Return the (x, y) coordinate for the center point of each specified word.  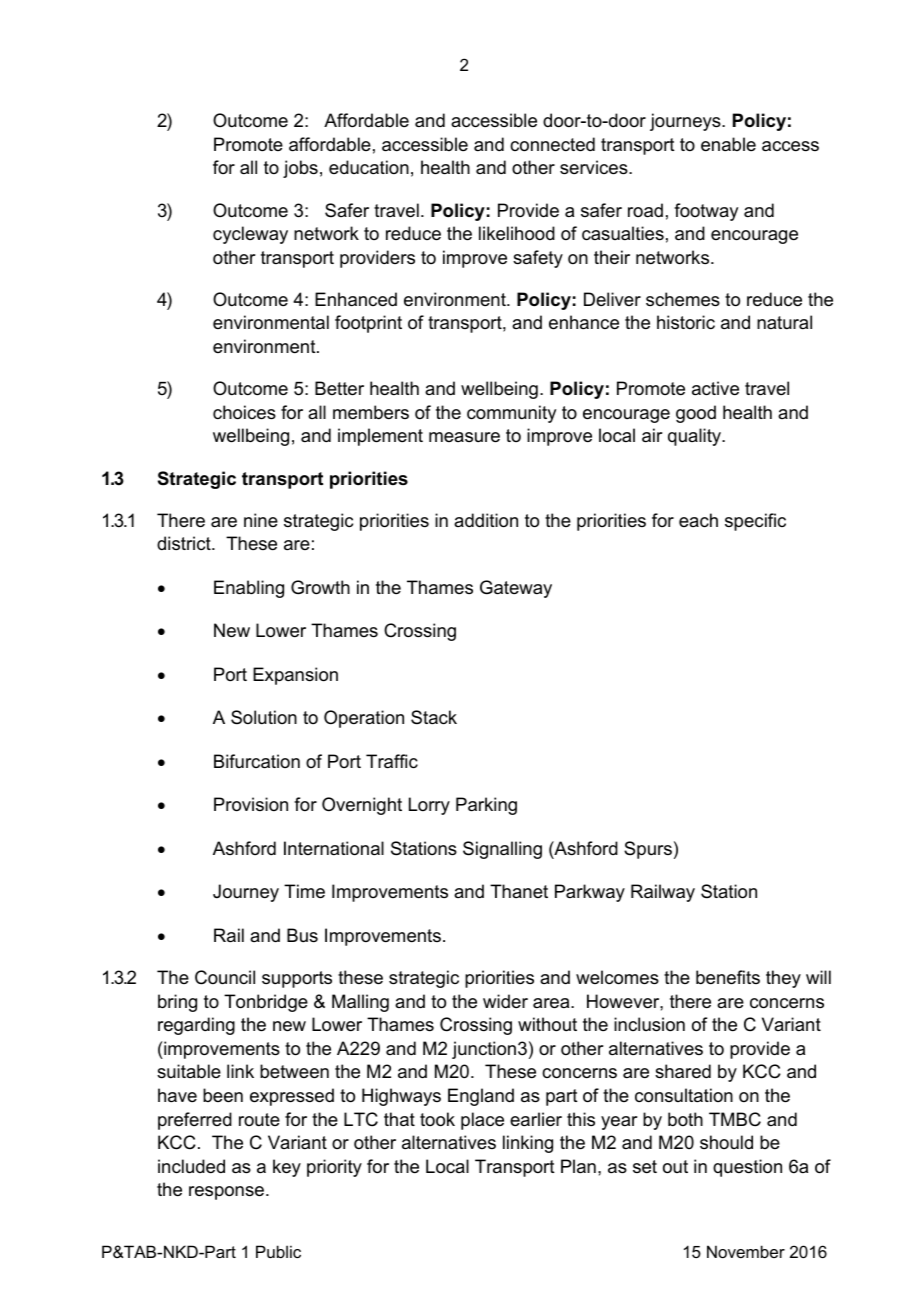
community (511, 414)
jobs (300, 169)
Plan (578, 1166)
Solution (264, 717)
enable (728, 144)
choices (244, 412)
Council (225, 977)
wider (505, 1001)
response (226, 1193)
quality (696, 437)
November (746, 1251)
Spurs (648, 850)
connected (552, 144)
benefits (728, 977)
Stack (434, 717)
